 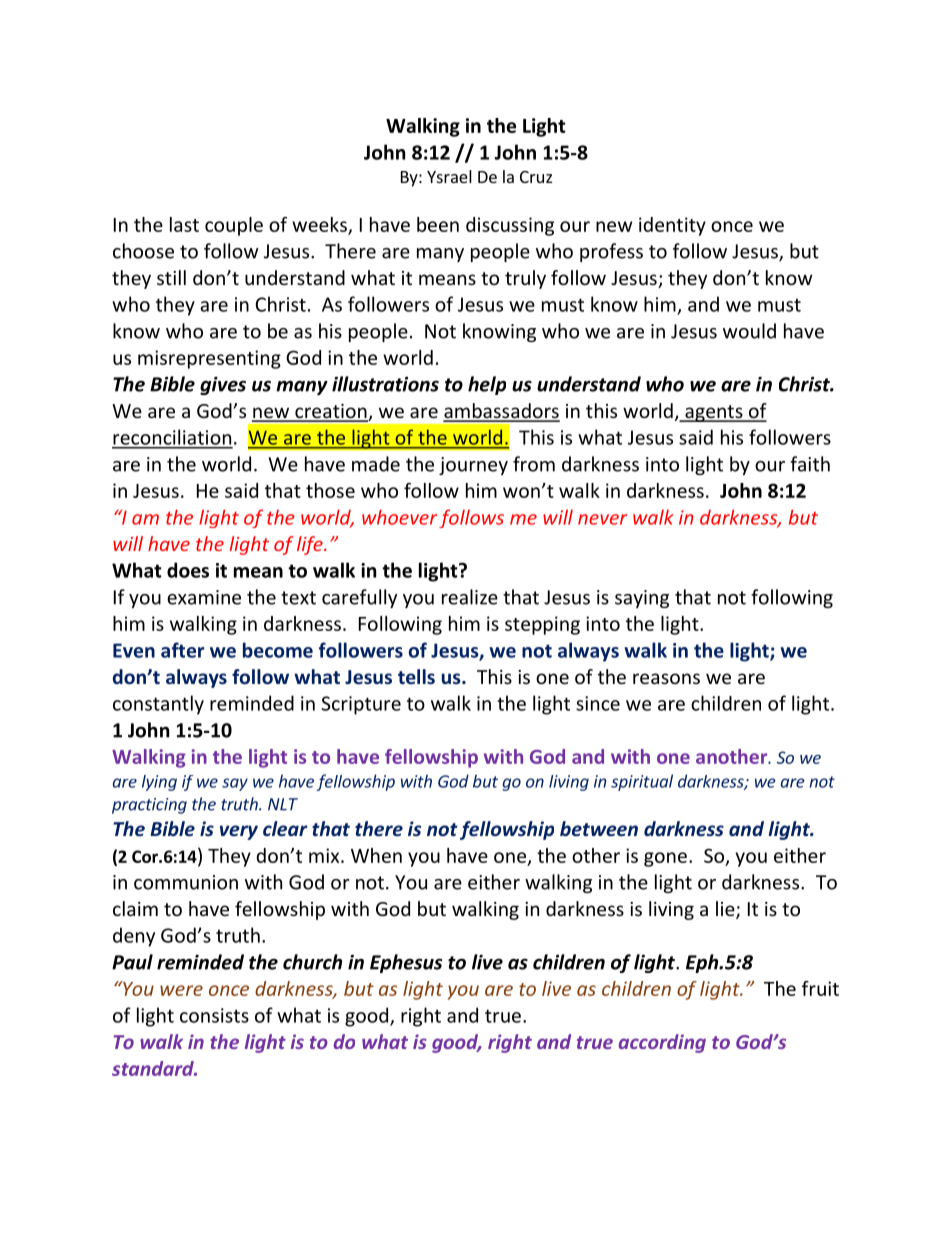 What do you see at coordinates (672, 226) in the page?
I see `identity` at bounding box center [672, 226].
